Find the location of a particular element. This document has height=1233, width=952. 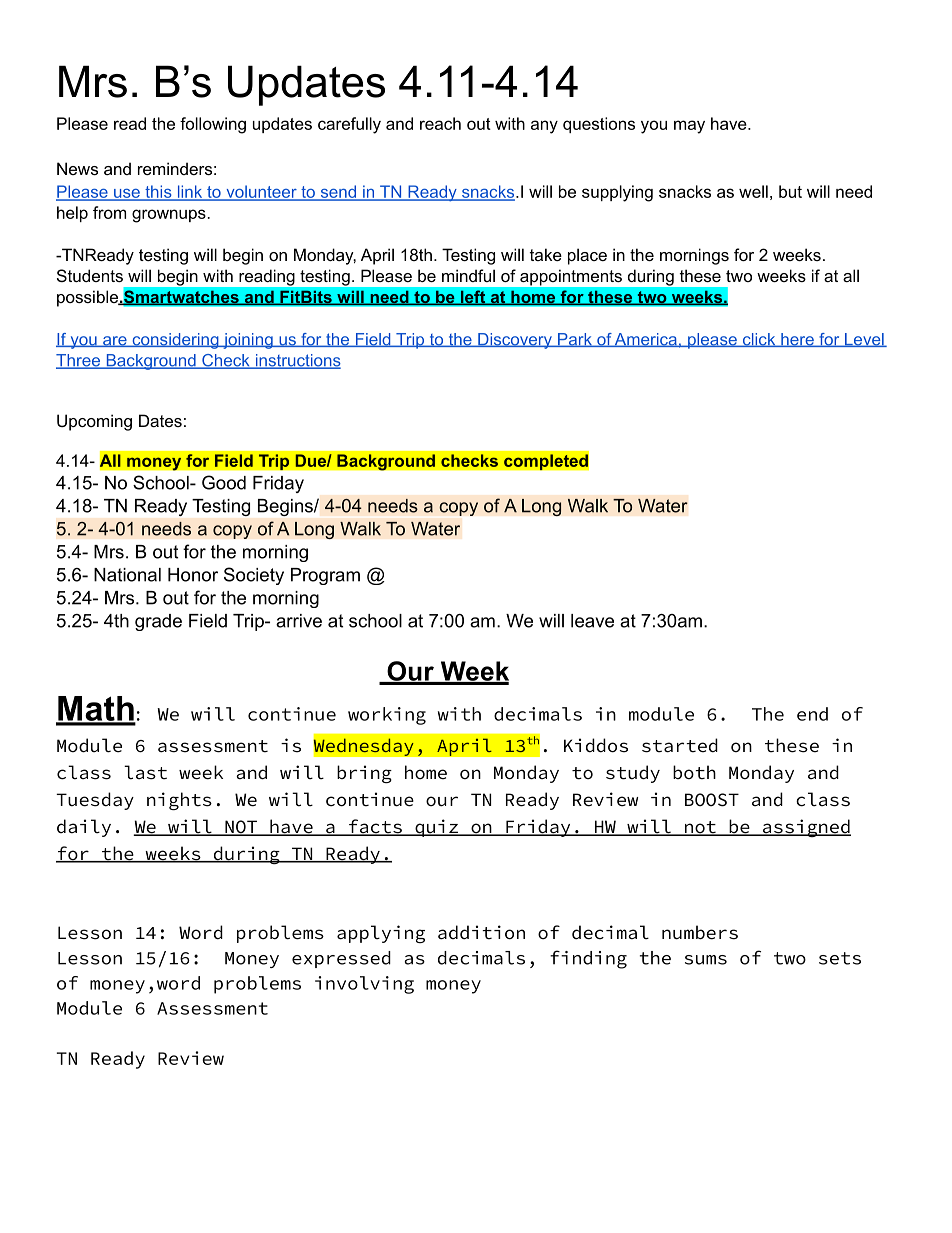

here is located at coordinates (797, 340).
